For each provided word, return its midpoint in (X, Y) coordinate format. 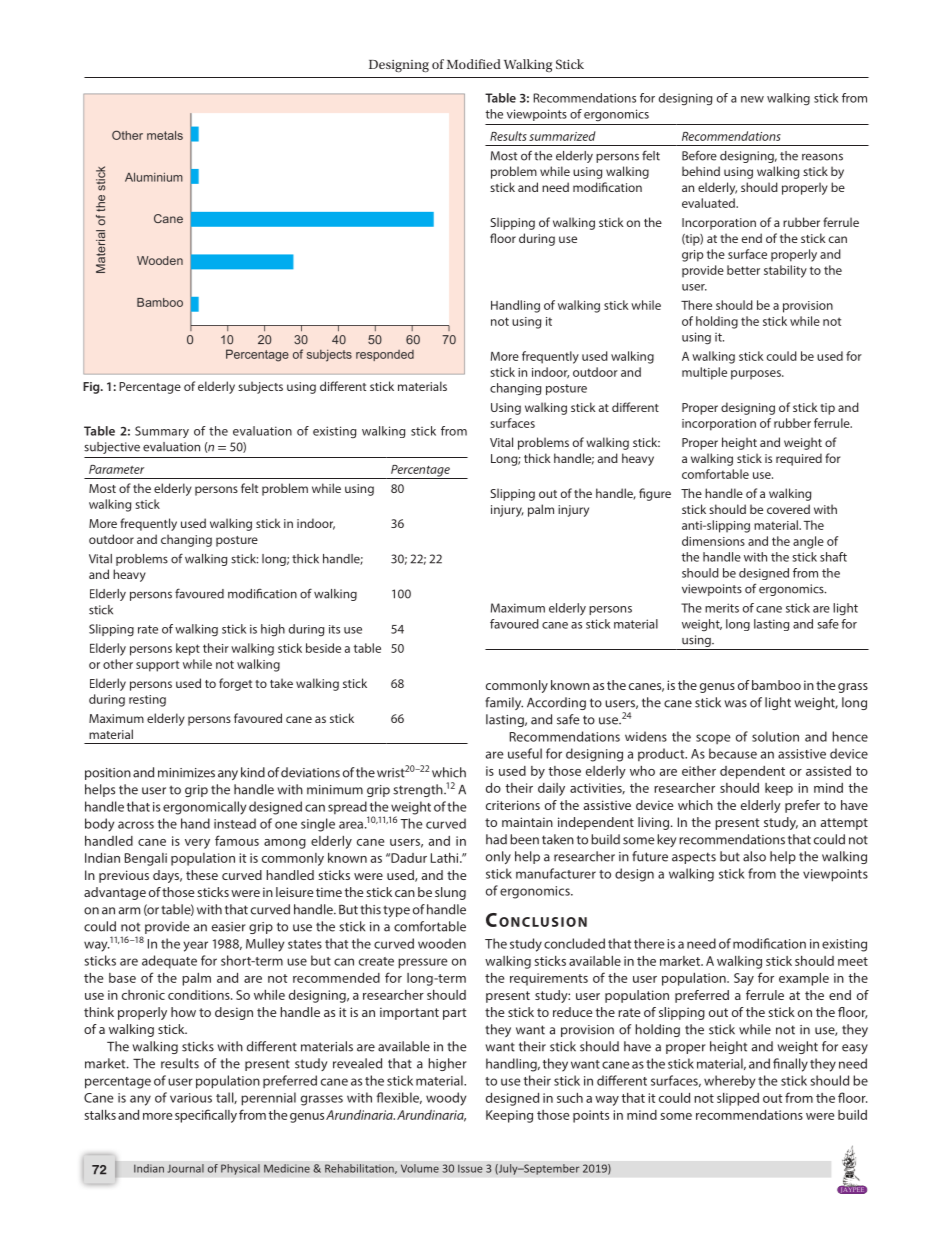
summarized (562, 136)
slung (450, 893)
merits (722, 608)
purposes (757, 375)
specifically (206, 1116)
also (754, 856)
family (504, 703)
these (202, 875)
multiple (704, 373)
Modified (474, 64)
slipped (738, 1099)
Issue (470, 1168)
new (752, 99)
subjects (260, 387)
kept (188, 649)
